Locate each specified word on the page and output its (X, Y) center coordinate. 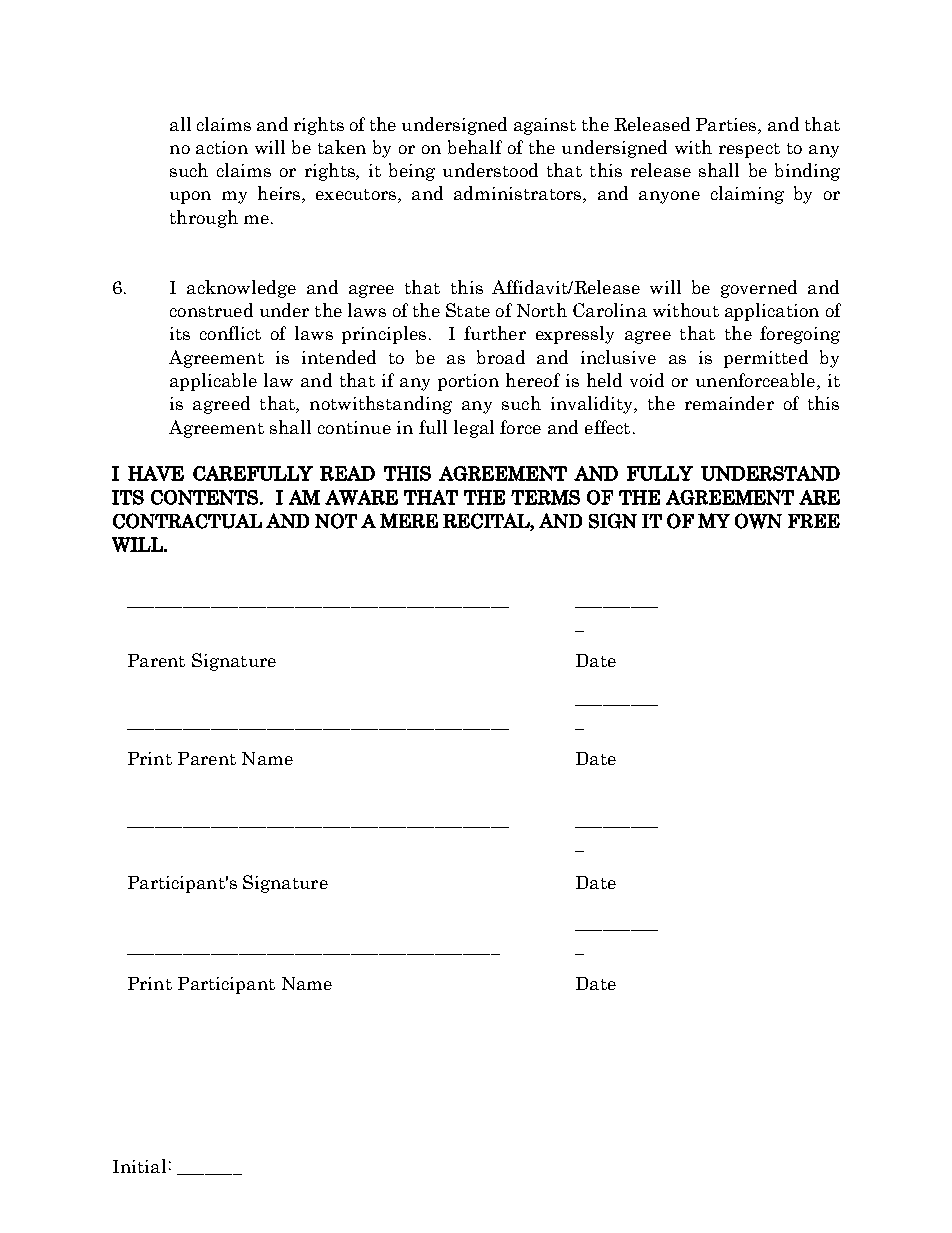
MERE (409, 520)
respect (749, 150)
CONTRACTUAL (187, 521)
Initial (139, 1166)
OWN (758, 521)
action (222, 147)
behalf (475, 147)
